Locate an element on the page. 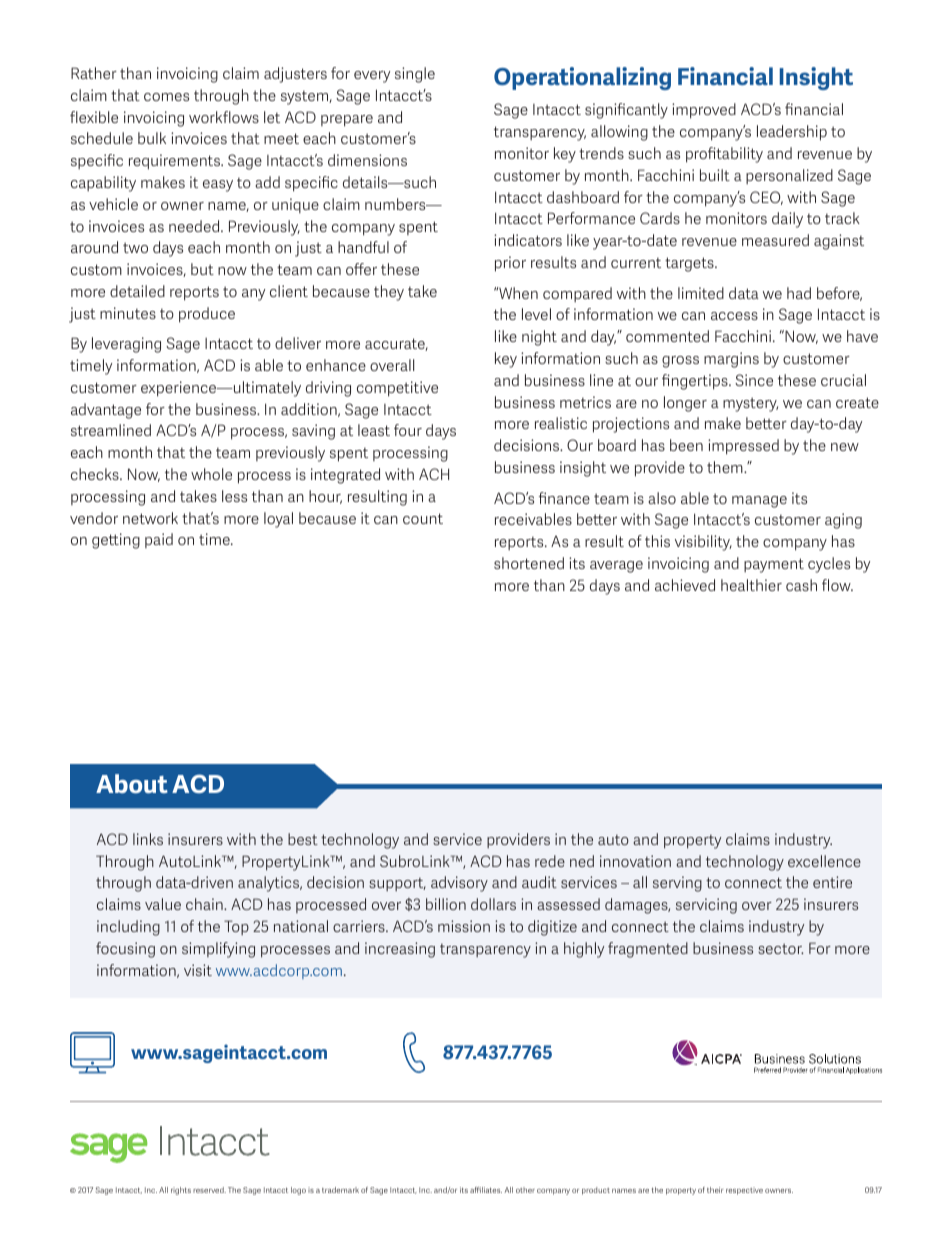 The height and width of the document is (1233, 952). paid is located at coordinates (159, 540).
